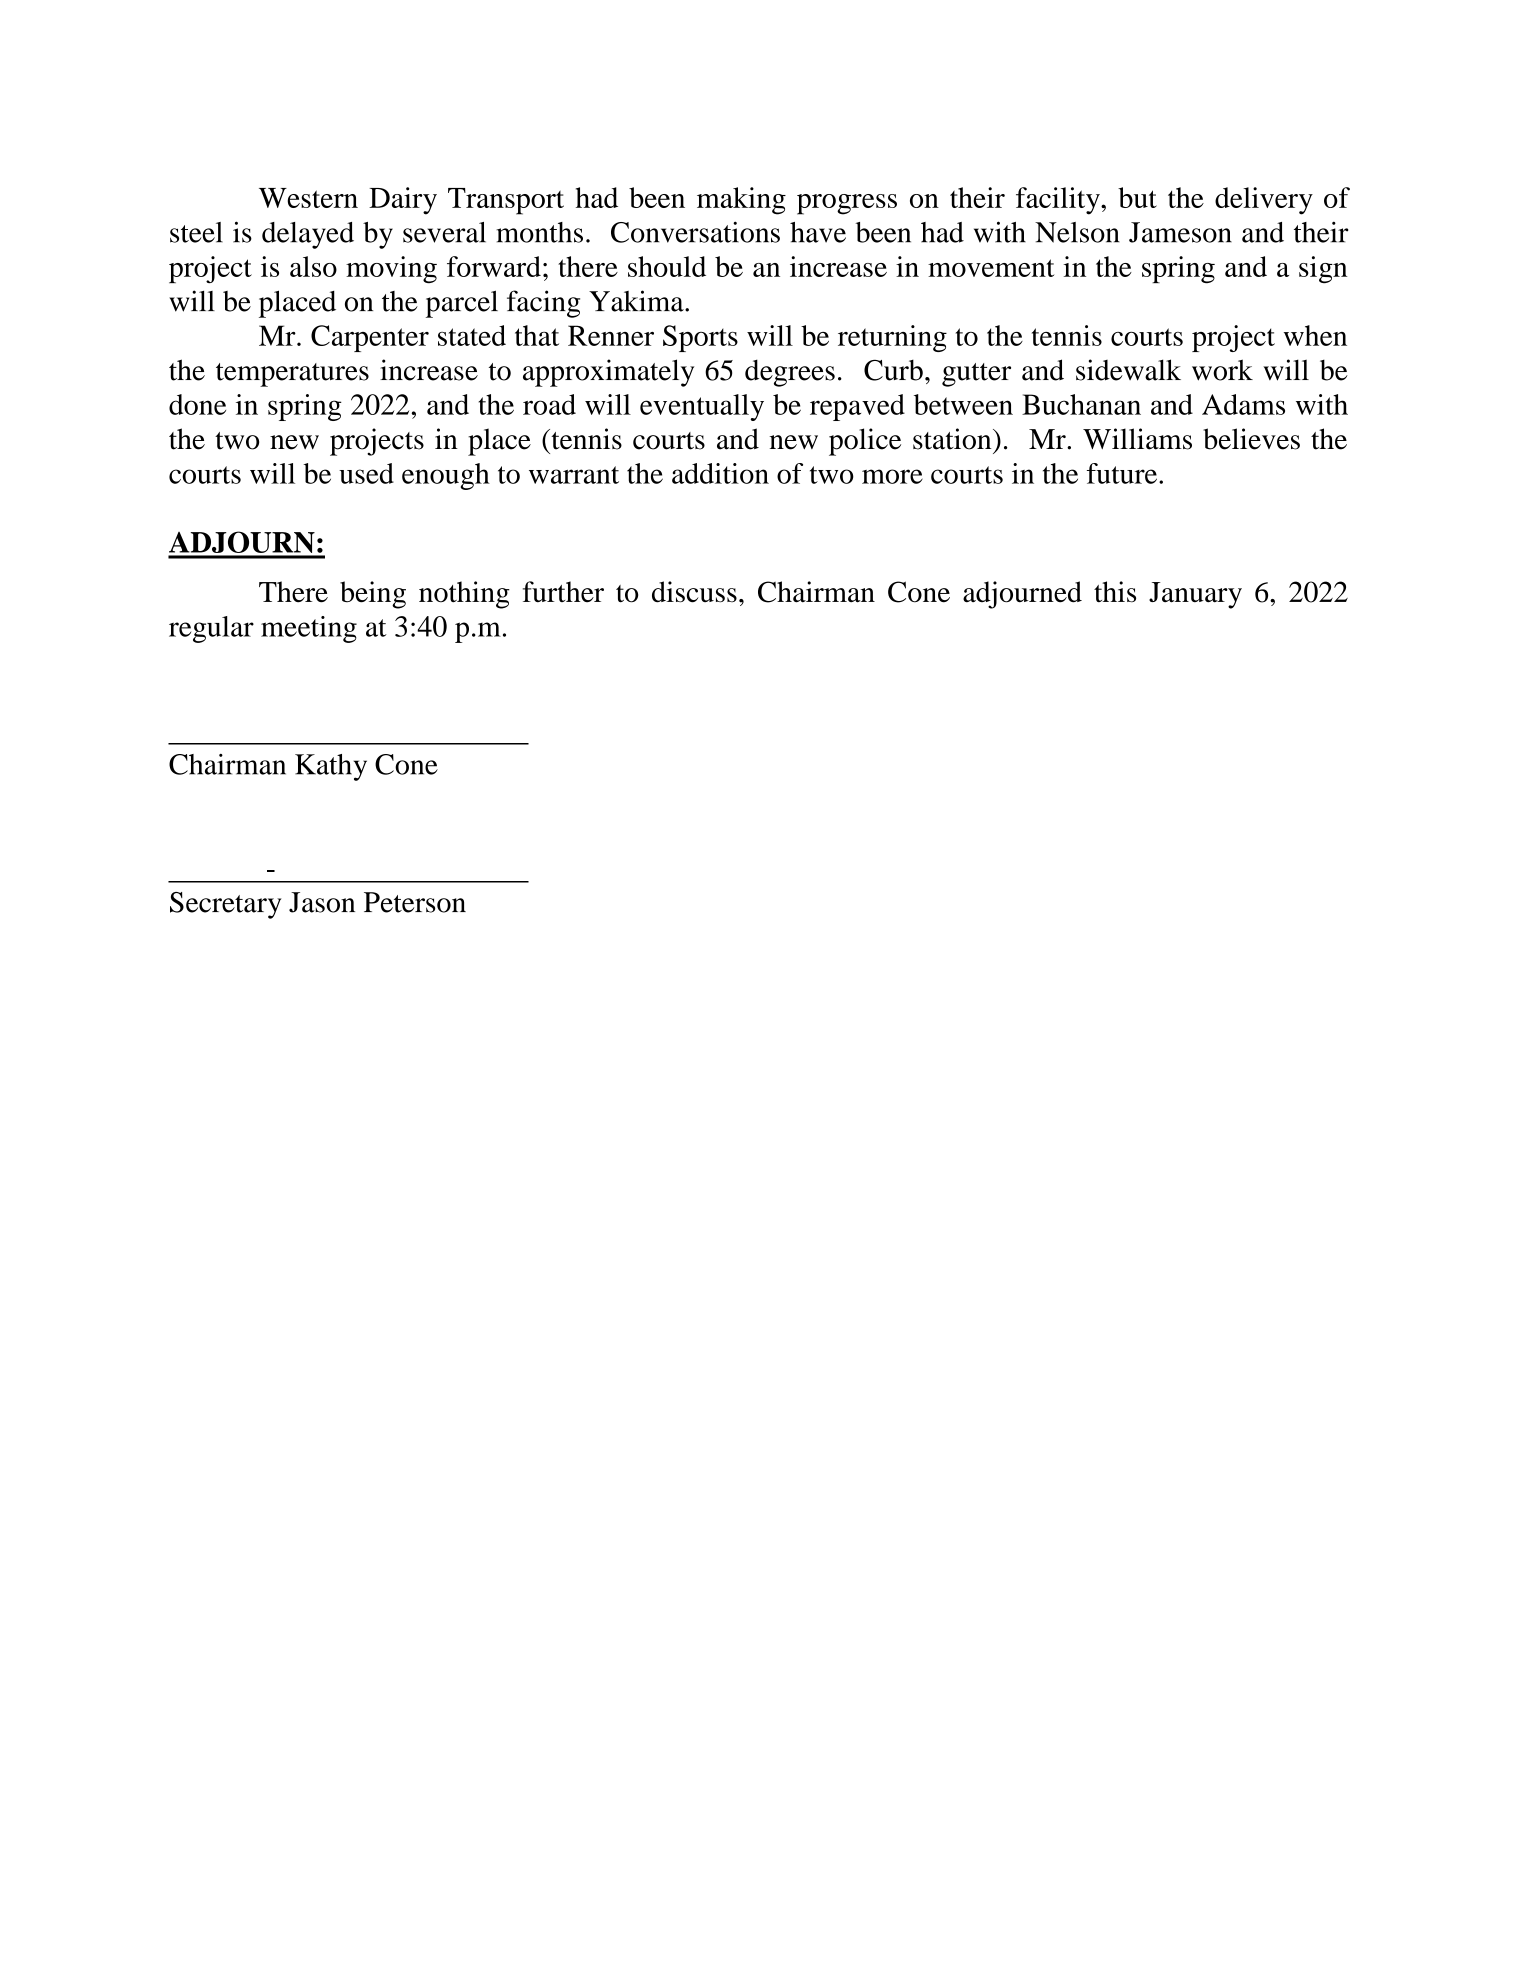 This image has height=1978, width=1528. I want to click on meeting, so click(309, 629).
